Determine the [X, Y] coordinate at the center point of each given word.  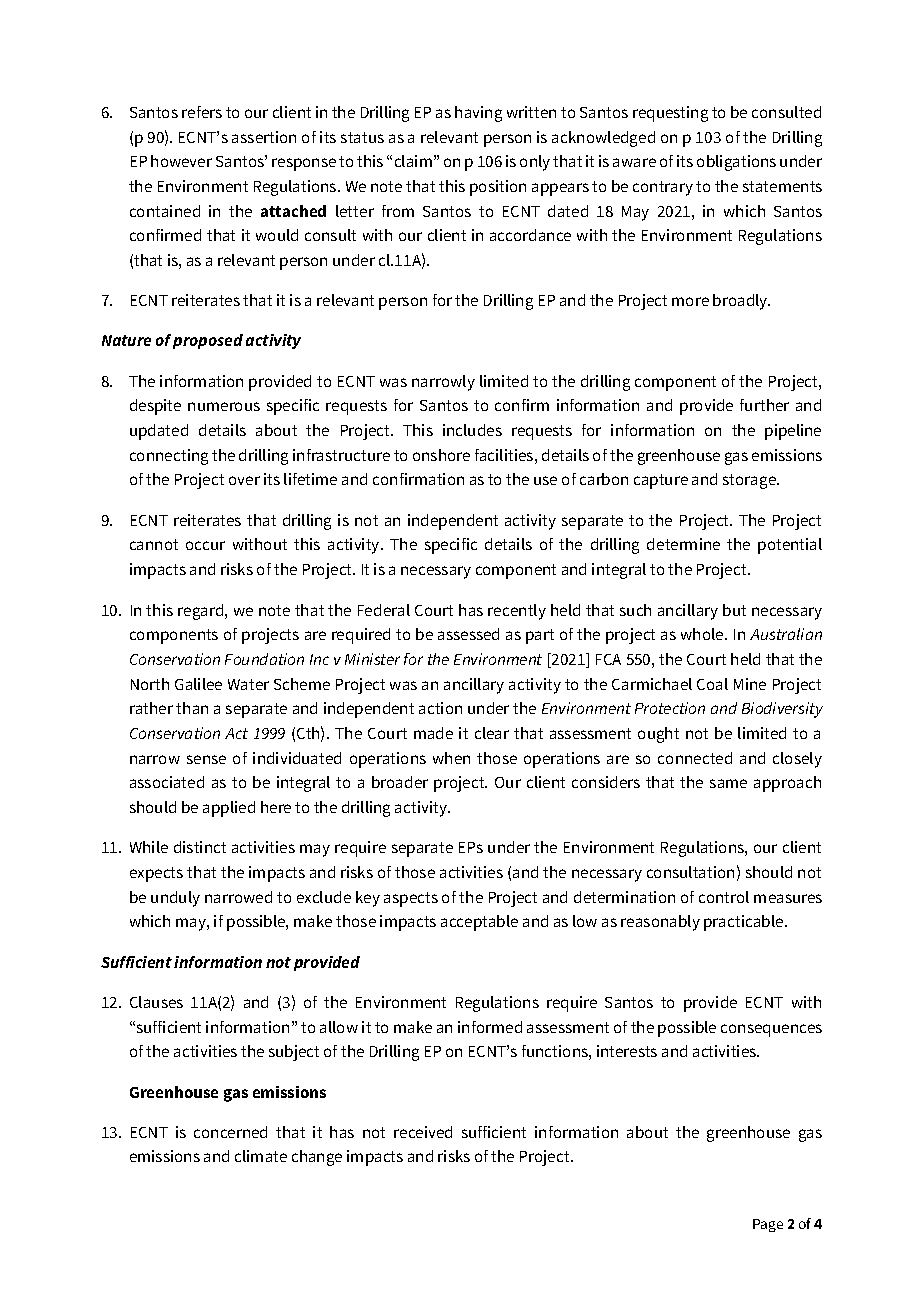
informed [490, 1027]
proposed [208, 341]
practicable [745, 923]
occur [205, 545]
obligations [736, 163]
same [728, 783]
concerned [230, 1132]
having [478, 114]
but [734, 610]
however [181, 161]
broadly [741, 302]
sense [206, 759]
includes [472, 430]
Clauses [156, 1002]
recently [517, 612]
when [451, 758]
